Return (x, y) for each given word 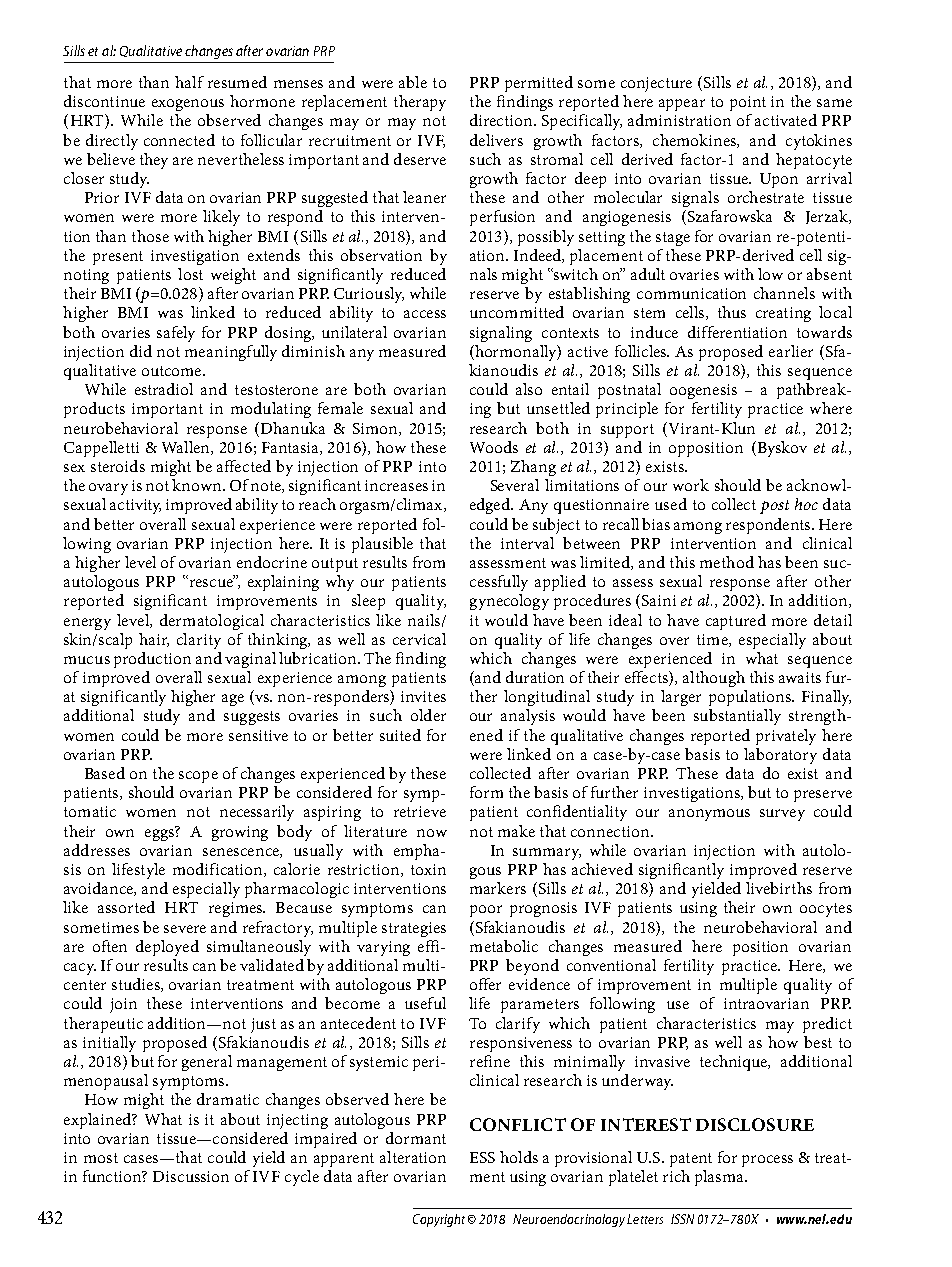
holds (519, 1157)
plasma (720, 1178)
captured (736, 622)
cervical (419, 639)
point (748, 103)
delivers (496, 140)
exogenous (188, 105)
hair (154, 640)
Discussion (191, 1176)
